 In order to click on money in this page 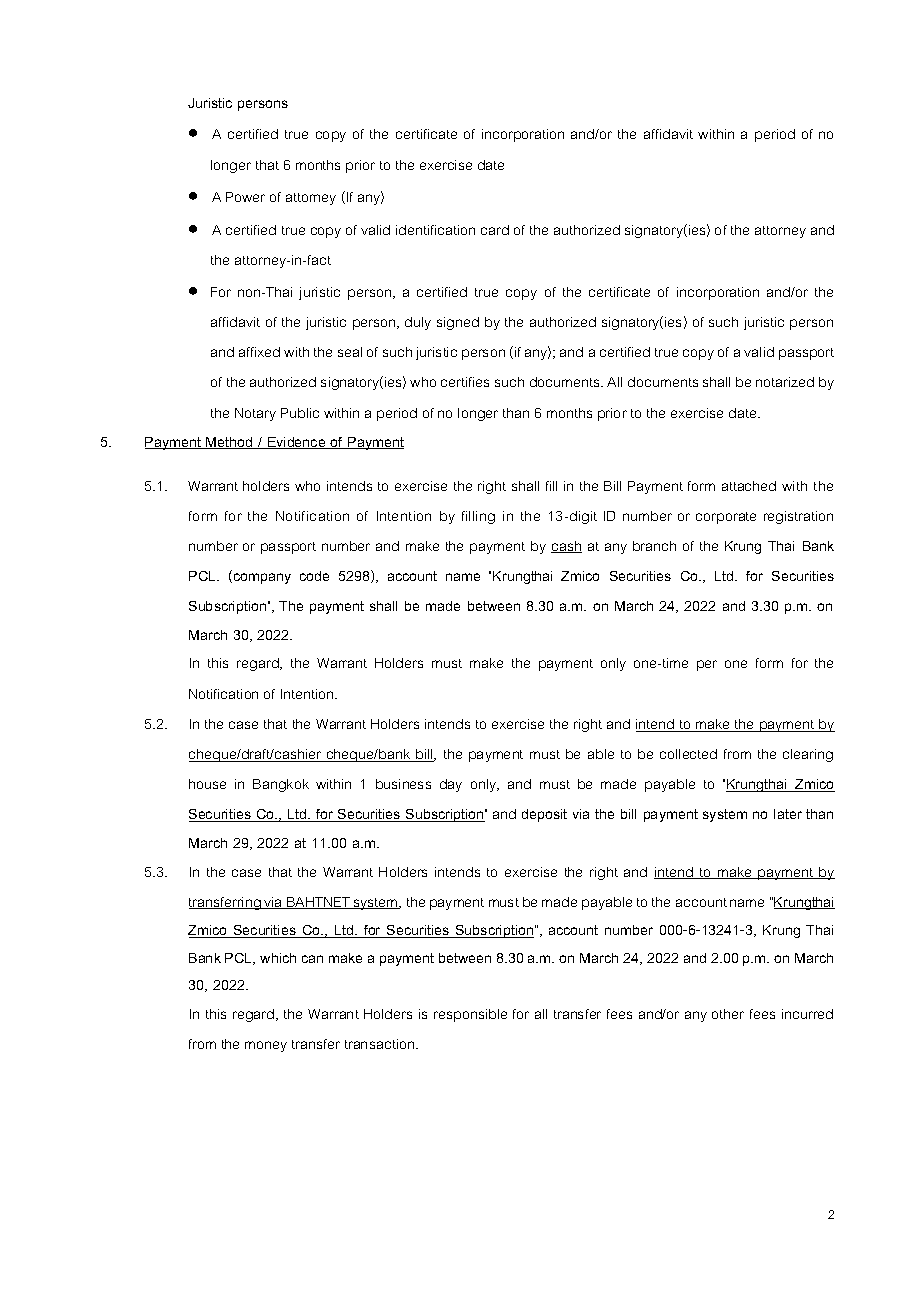, I will do `click(266, 1046)`.
